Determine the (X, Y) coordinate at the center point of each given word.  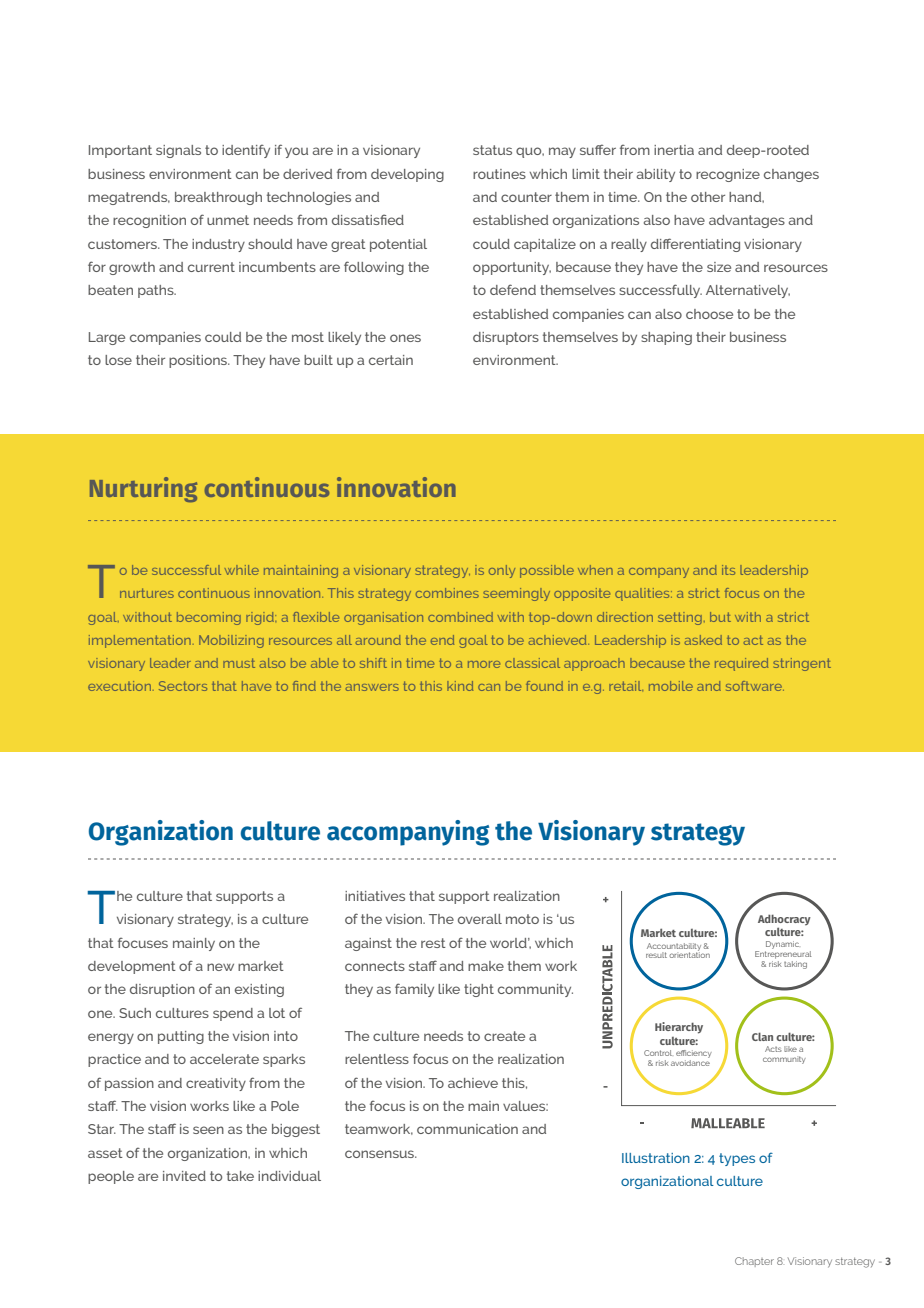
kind (460, 686)
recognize (728, 175)
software (755, 686)
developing (407, 175)
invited (184, 1176)
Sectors (183, 686)
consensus (381, 1154)
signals (178, 151)
